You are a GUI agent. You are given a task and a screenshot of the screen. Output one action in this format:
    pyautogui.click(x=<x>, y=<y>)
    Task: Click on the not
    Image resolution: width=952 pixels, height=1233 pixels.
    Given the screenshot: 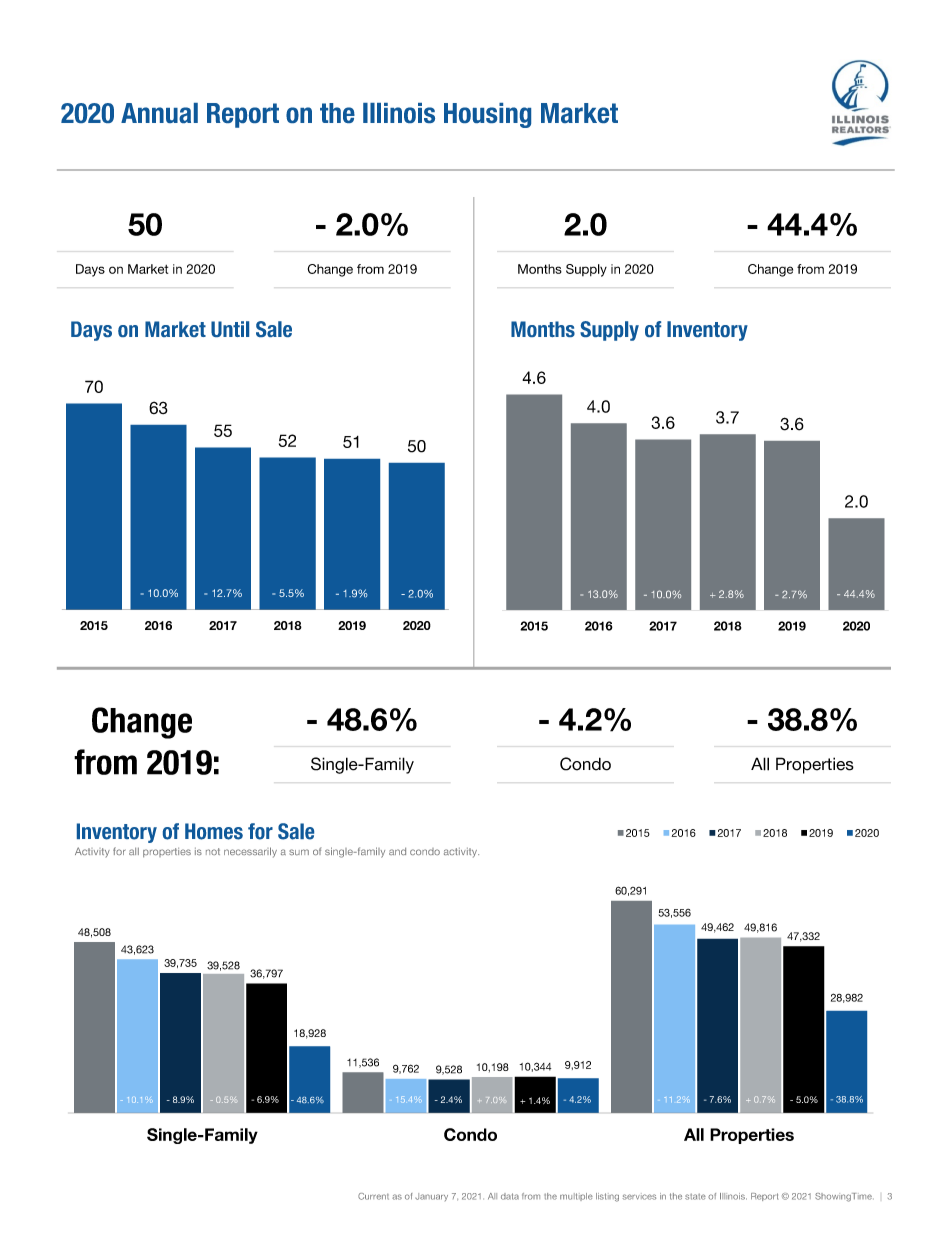 What is the action you would take?
    pyautogui.click(x=213, y=851)
